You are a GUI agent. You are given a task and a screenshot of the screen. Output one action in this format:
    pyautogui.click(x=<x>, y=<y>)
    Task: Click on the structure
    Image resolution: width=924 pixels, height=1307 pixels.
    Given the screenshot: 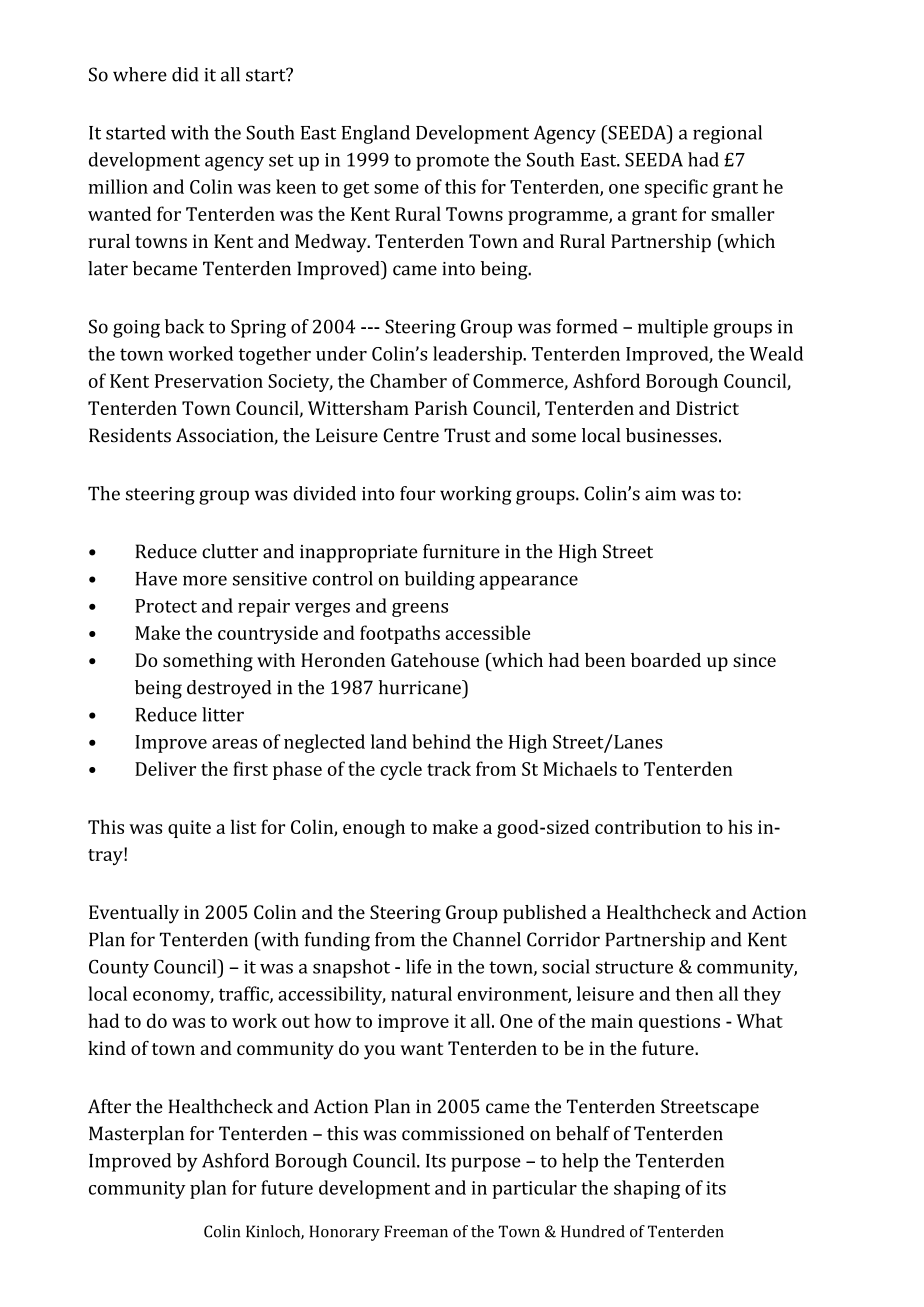 What is the action you would take?
    pyautogui.click(x=634, y=967)
